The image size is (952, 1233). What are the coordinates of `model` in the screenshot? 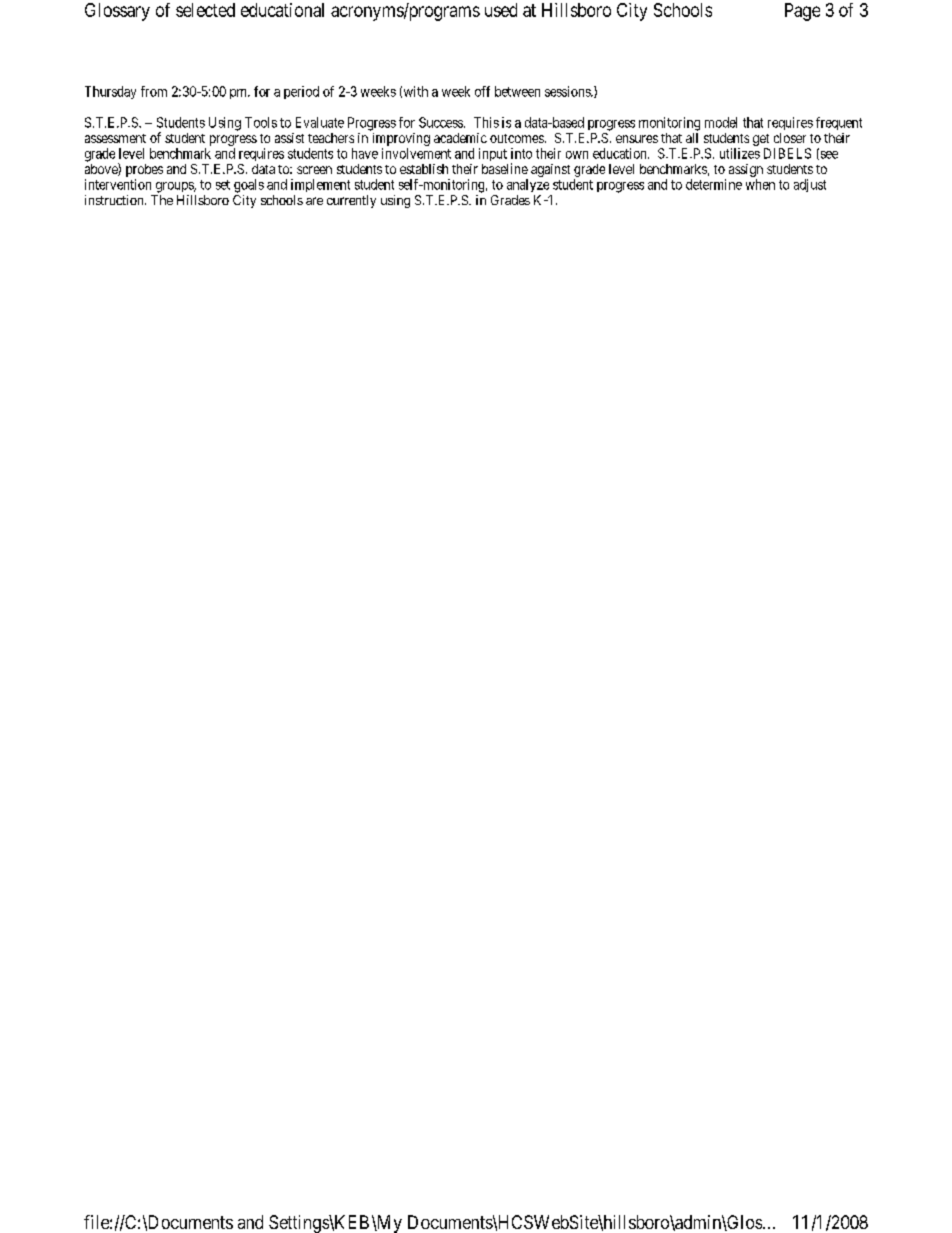 It's located at (721, 122).
